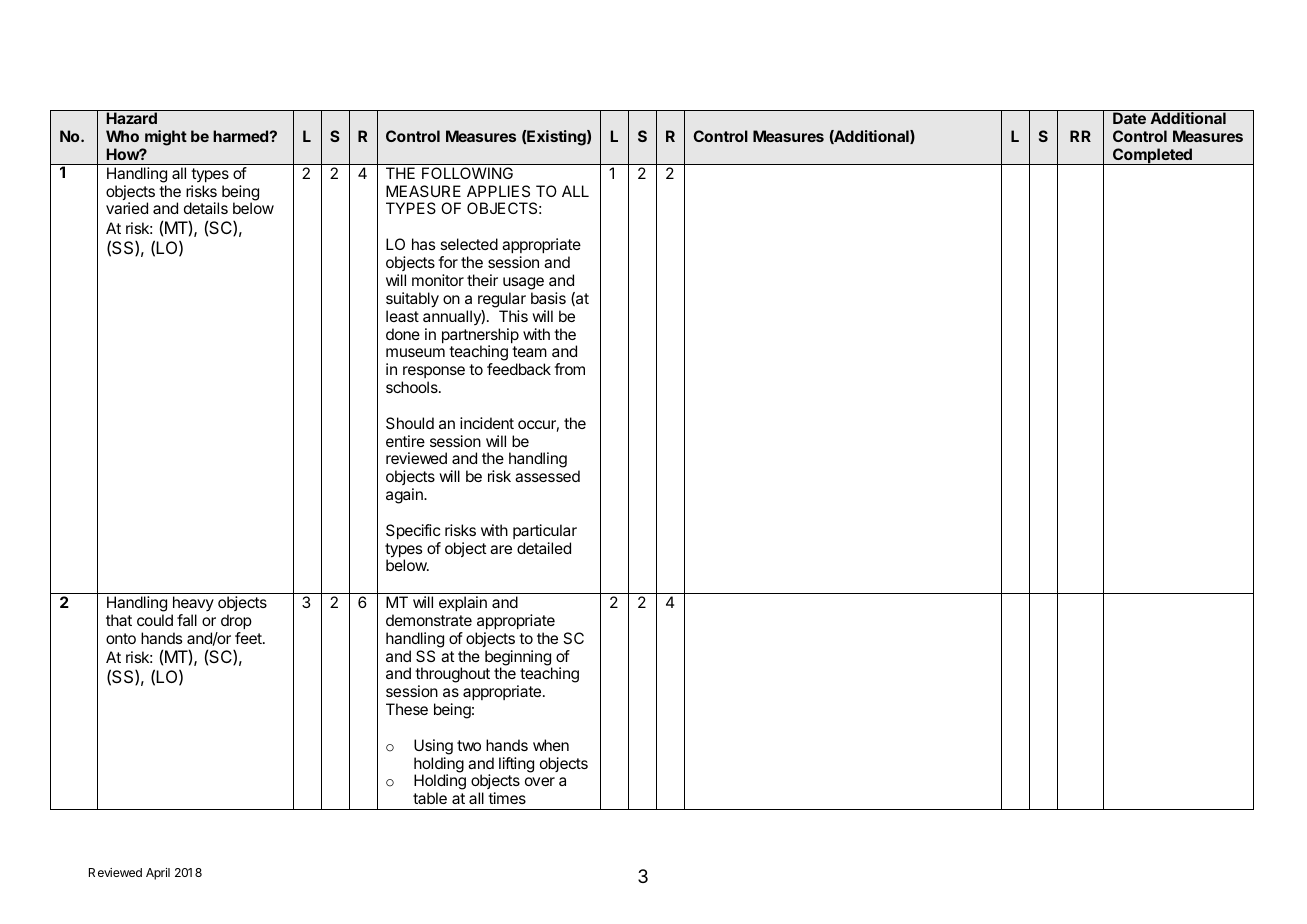 The width and height of the document is (1307, 924). What do you see at coordinates (158, 874) in the document?
I see `April` at bounding box center [158, 874].
